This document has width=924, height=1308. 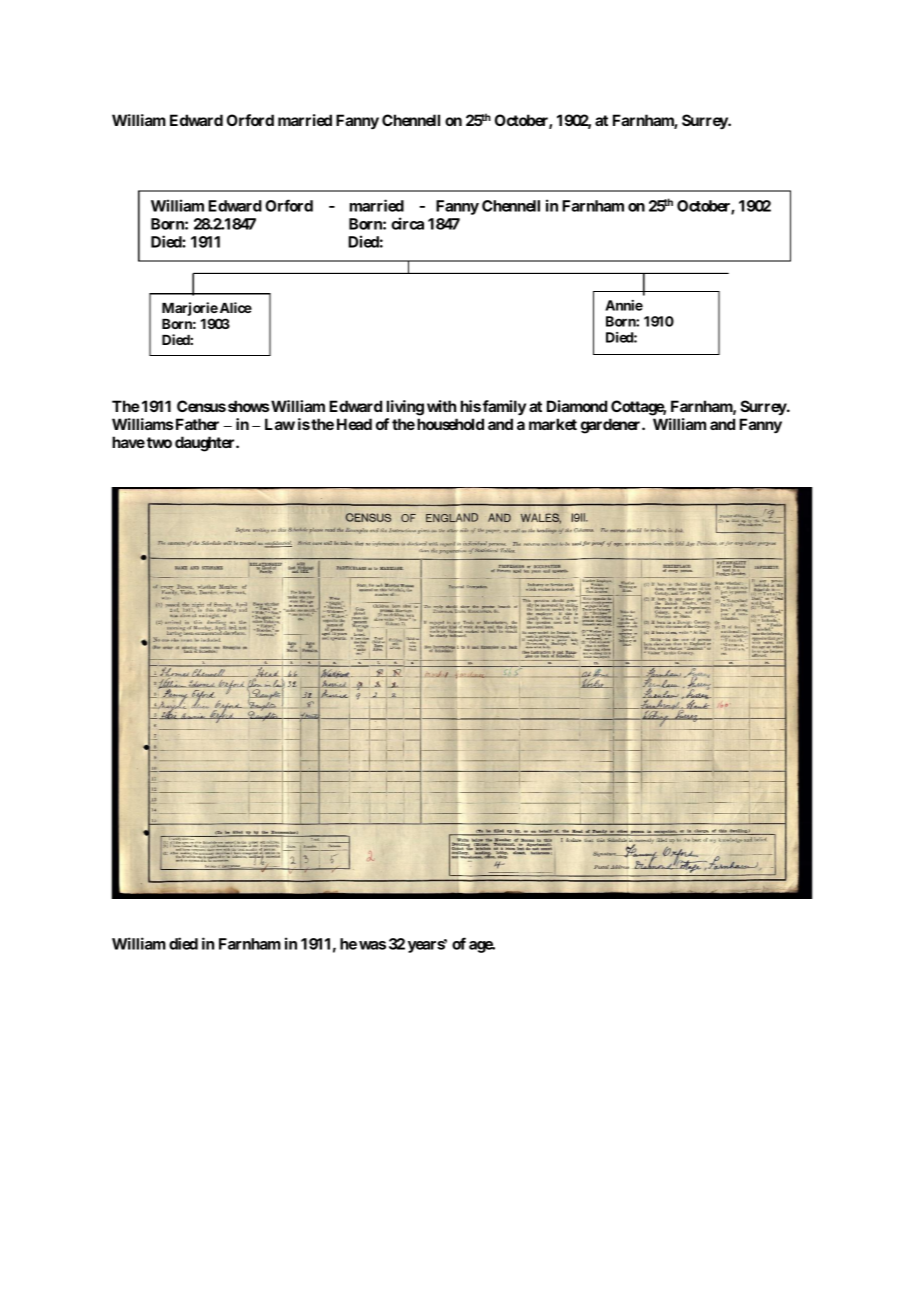 I want to click on Annie, so click(x=624, y=305).
